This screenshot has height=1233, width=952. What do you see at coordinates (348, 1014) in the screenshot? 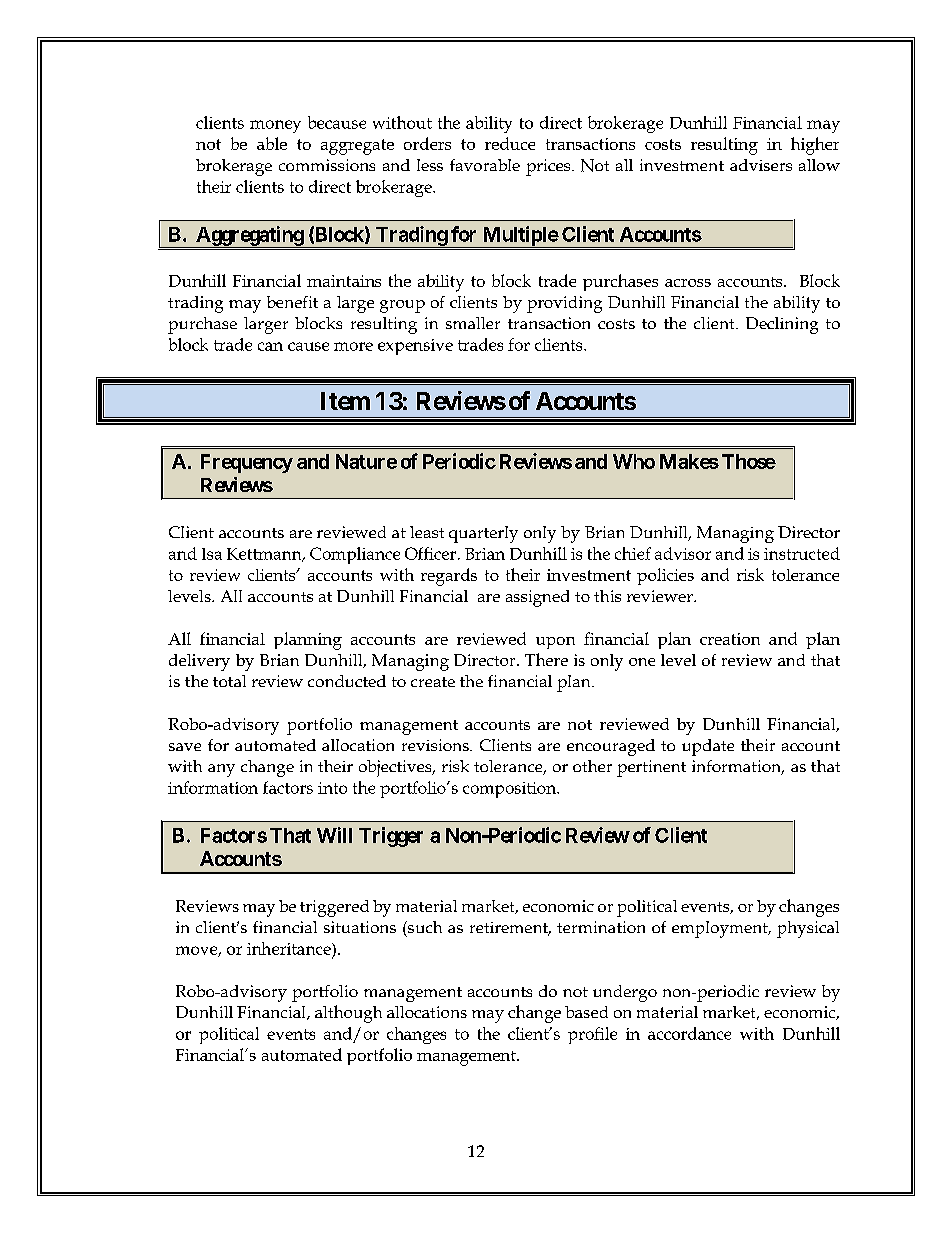
I see `although` at bounding box center [348, 1014].
